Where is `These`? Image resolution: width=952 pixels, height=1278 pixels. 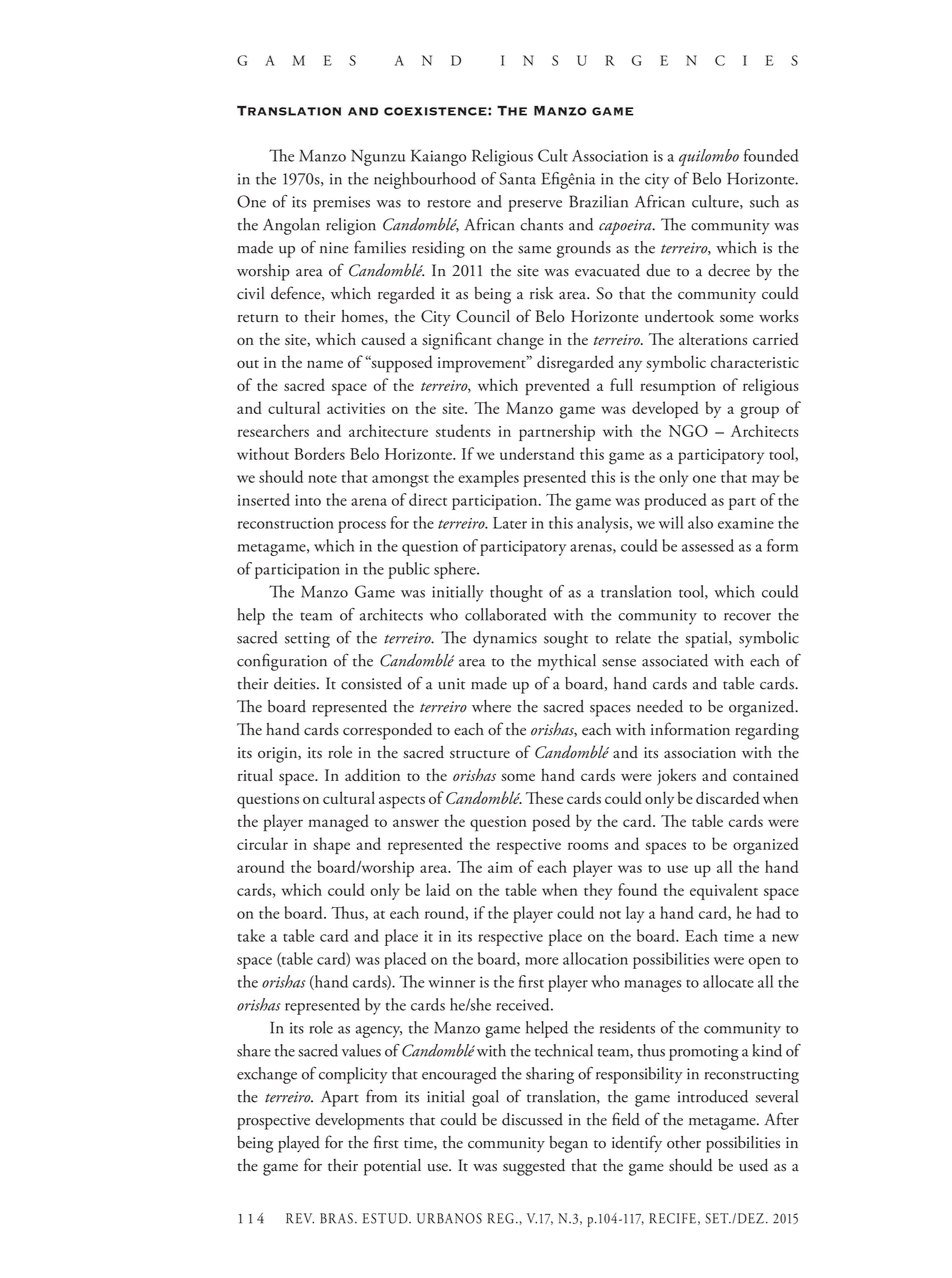 These is located at coordinates (544, 797).
